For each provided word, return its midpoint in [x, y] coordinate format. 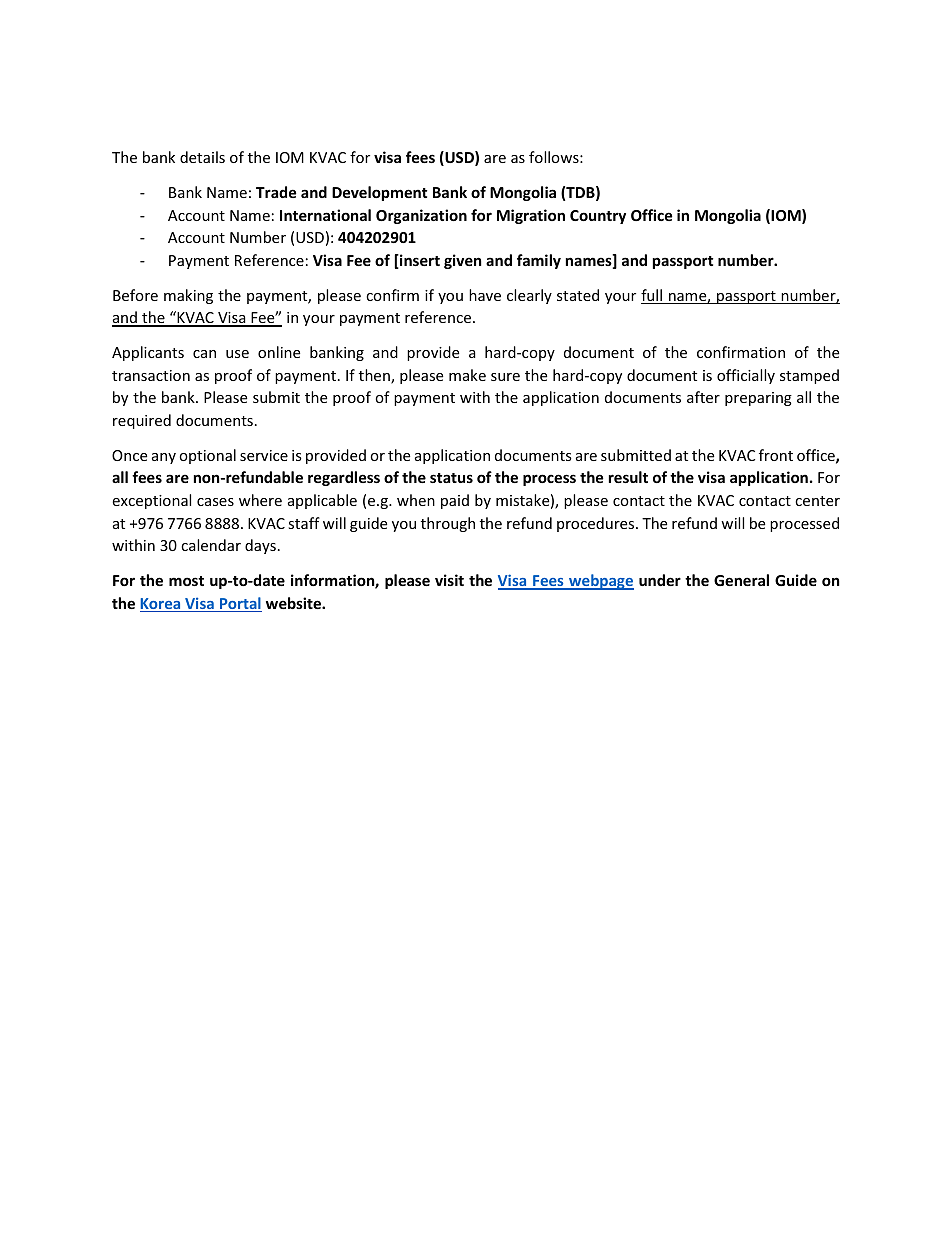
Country [598, 217]
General [741, 580]
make [467, 375]
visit [449, 580]
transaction [151, 375]
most [186, 581]
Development [380, 193]
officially [746, 376]
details [202, 157]
